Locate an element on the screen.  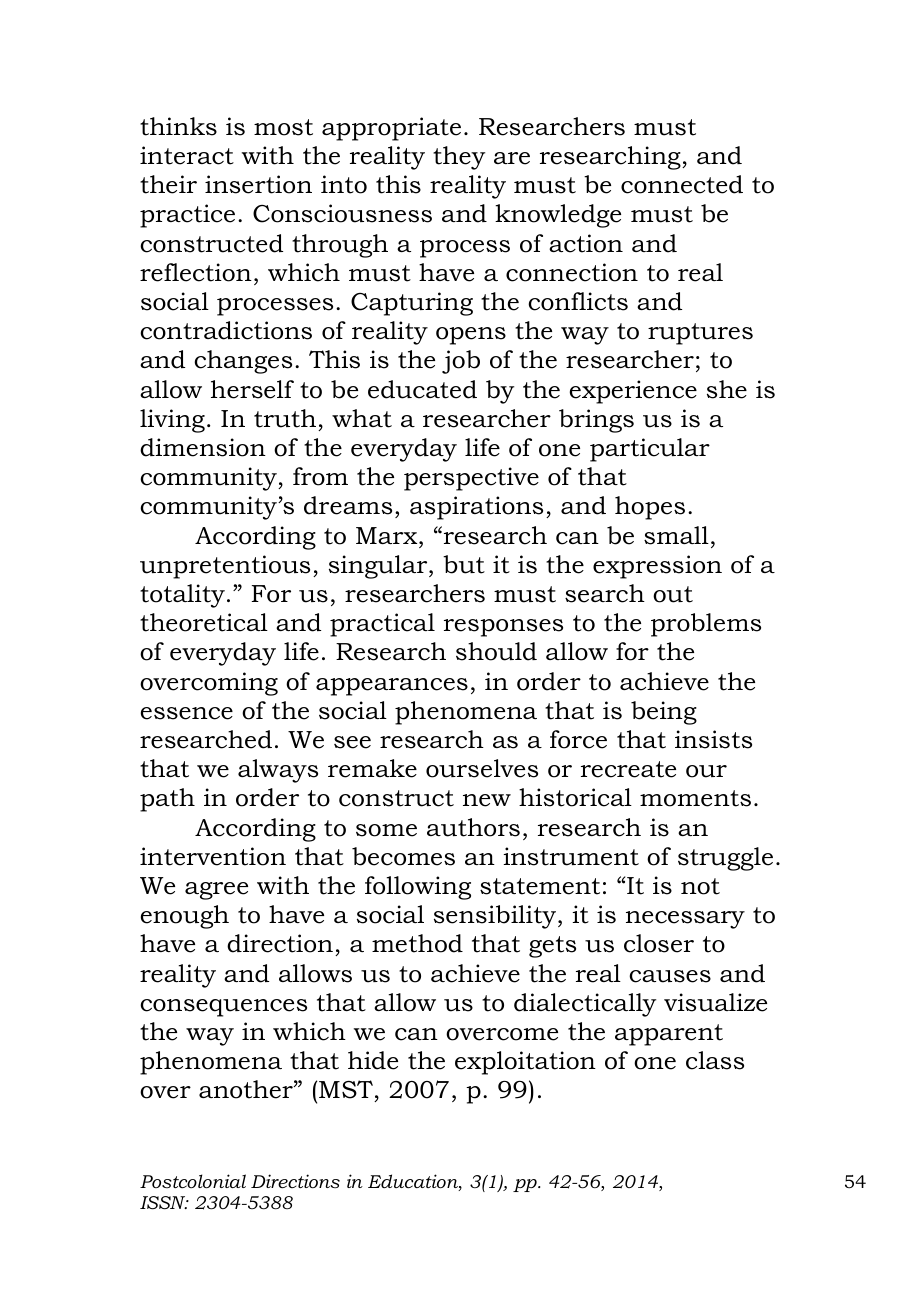
authors is located at coordinates (473, 827).
